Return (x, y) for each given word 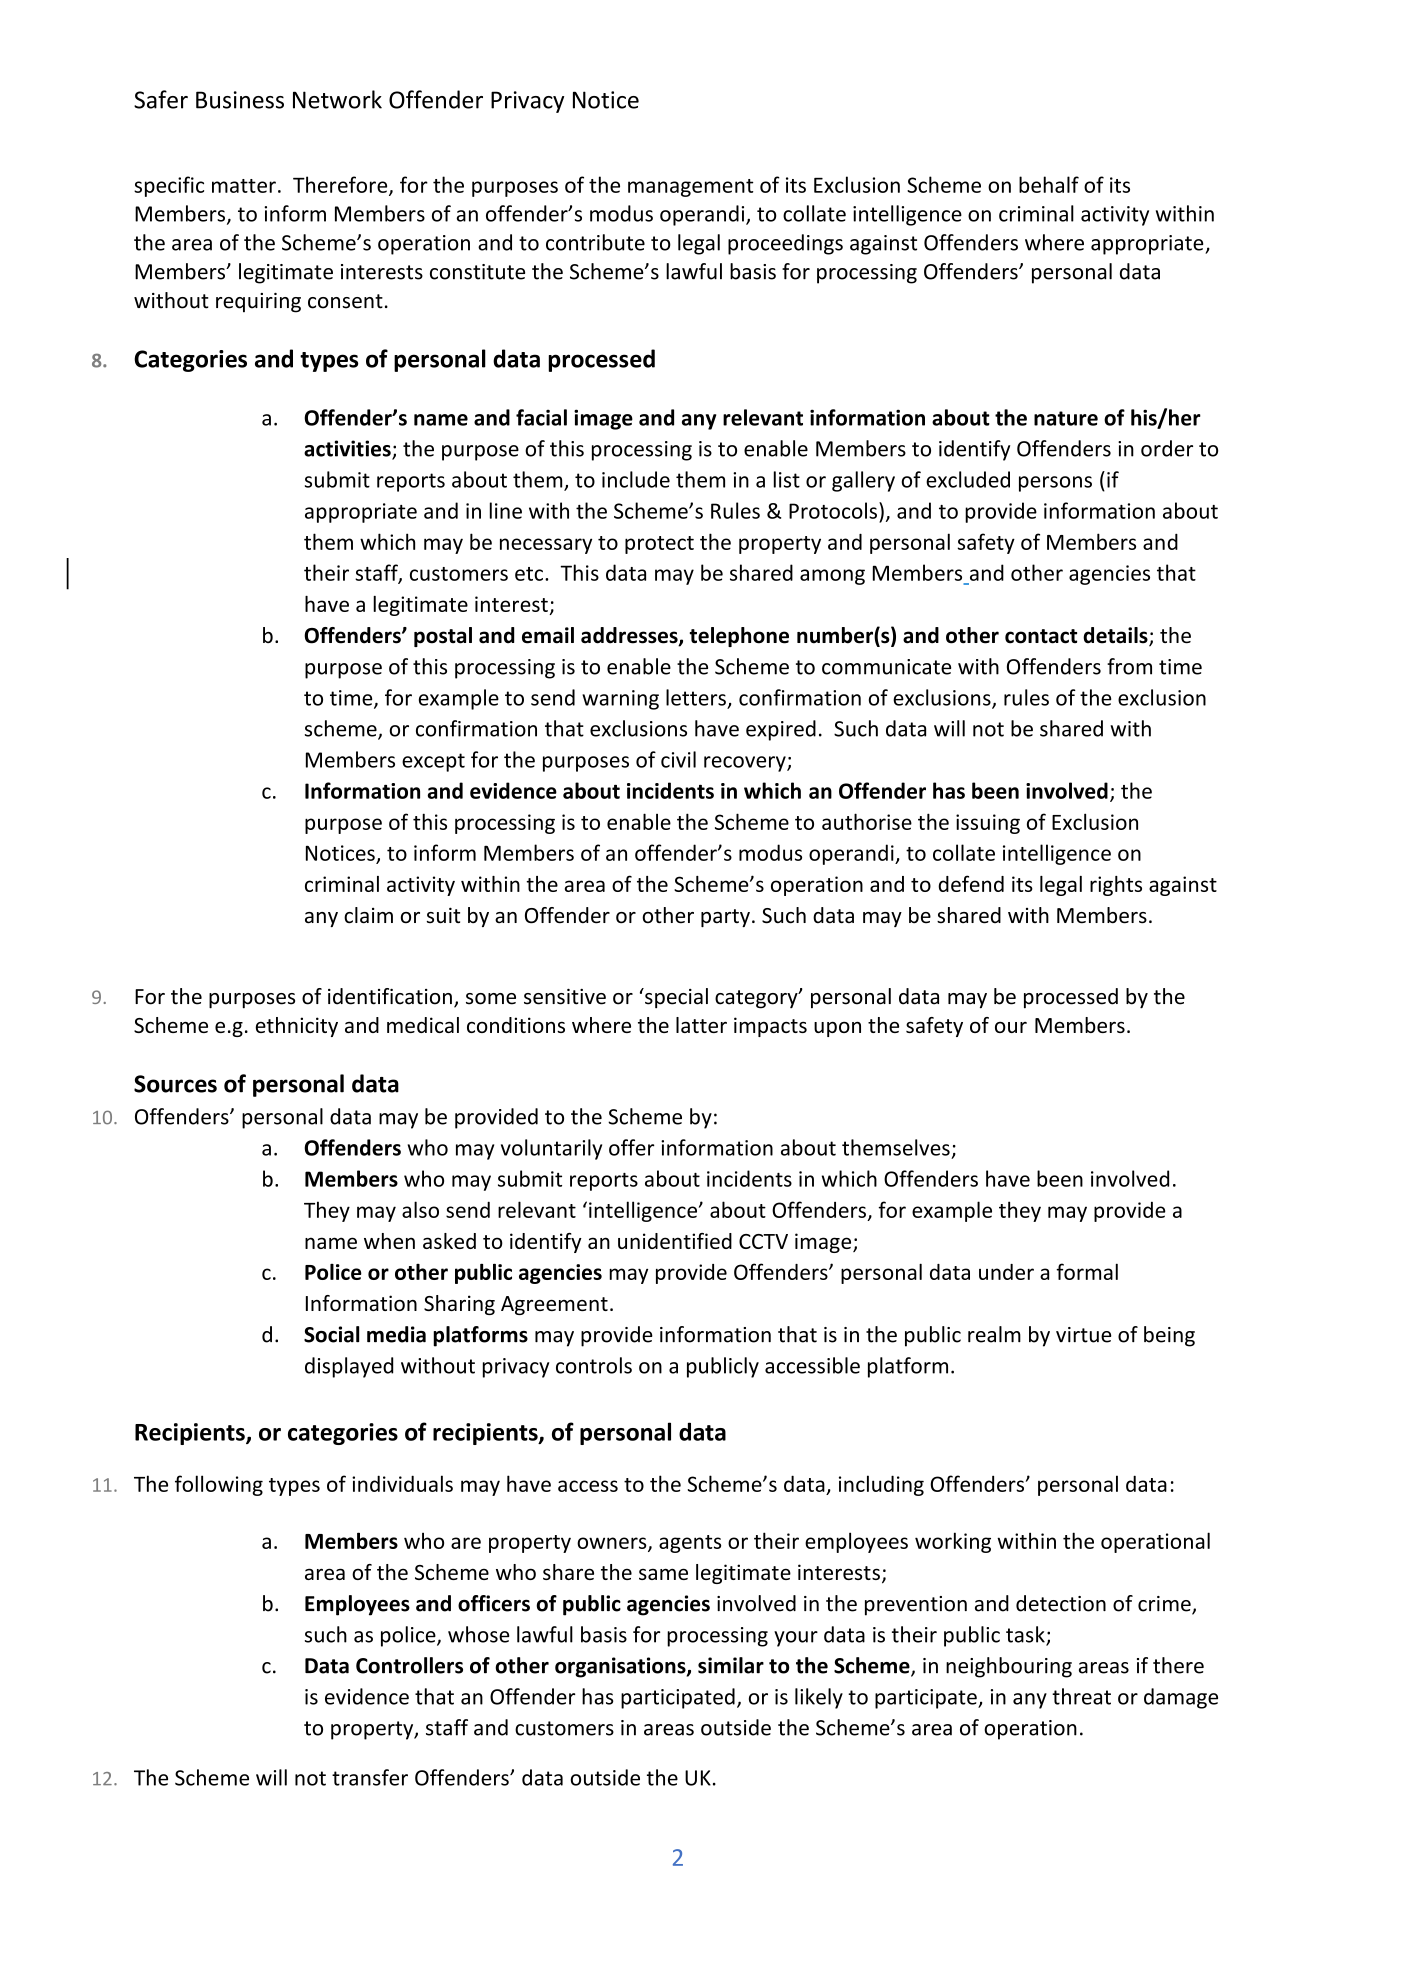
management (691, 188)
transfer (370, 1777)
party (725, 918)
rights (1116, 886)
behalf (1049, 184)
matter (244, 186)
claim (368, 915)
